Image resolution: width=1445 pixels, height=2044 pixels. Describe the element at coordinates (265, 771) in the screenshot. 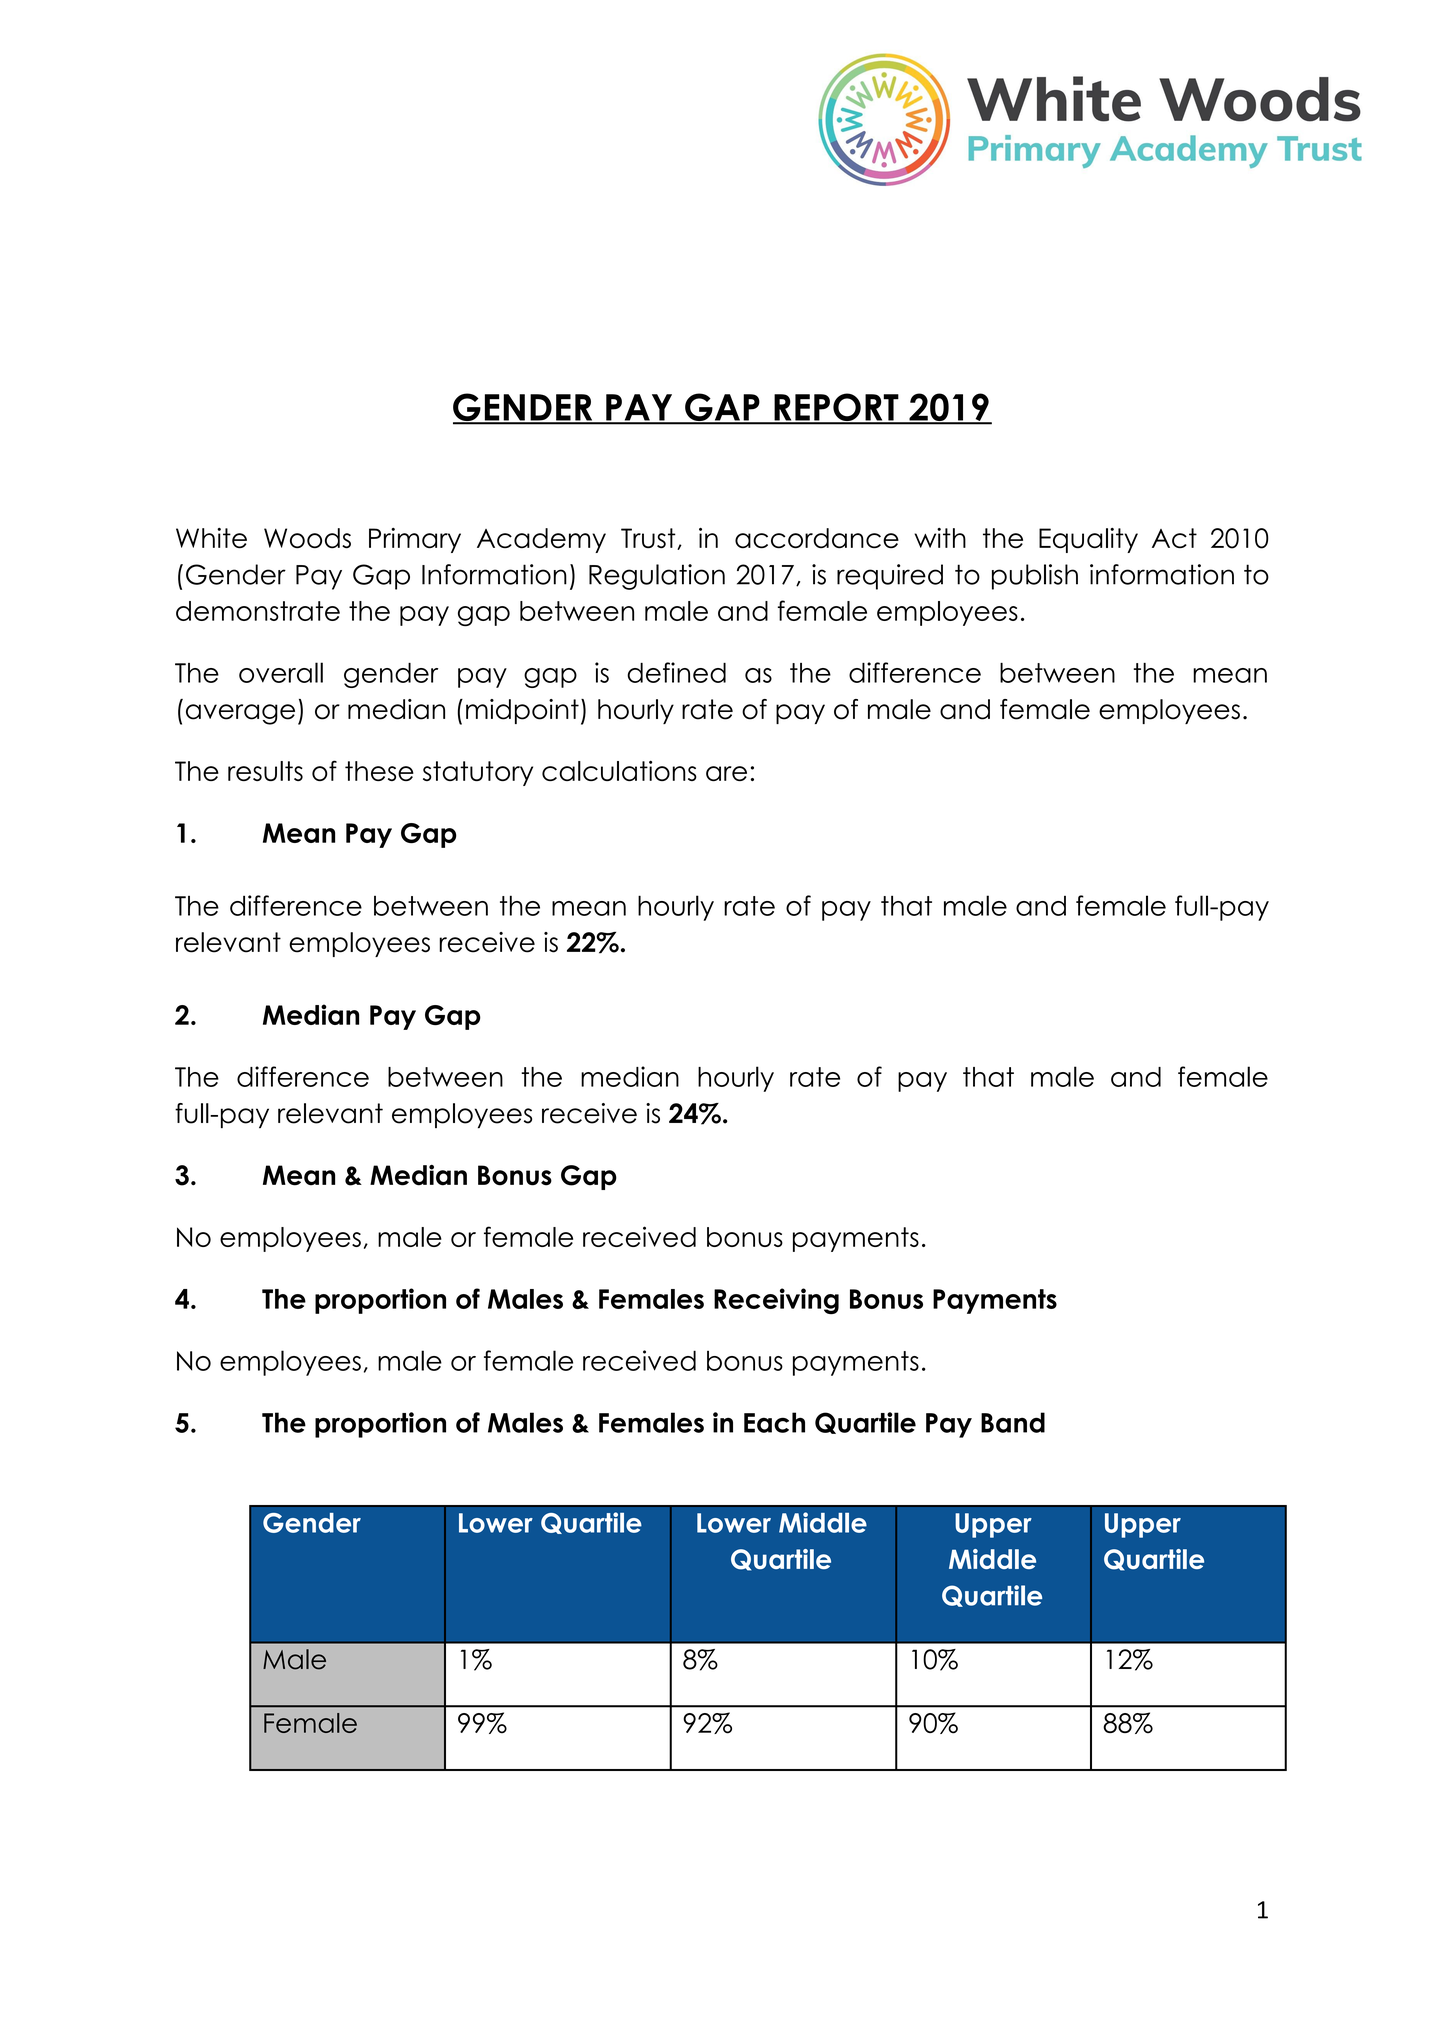

I see `results` at that location.
